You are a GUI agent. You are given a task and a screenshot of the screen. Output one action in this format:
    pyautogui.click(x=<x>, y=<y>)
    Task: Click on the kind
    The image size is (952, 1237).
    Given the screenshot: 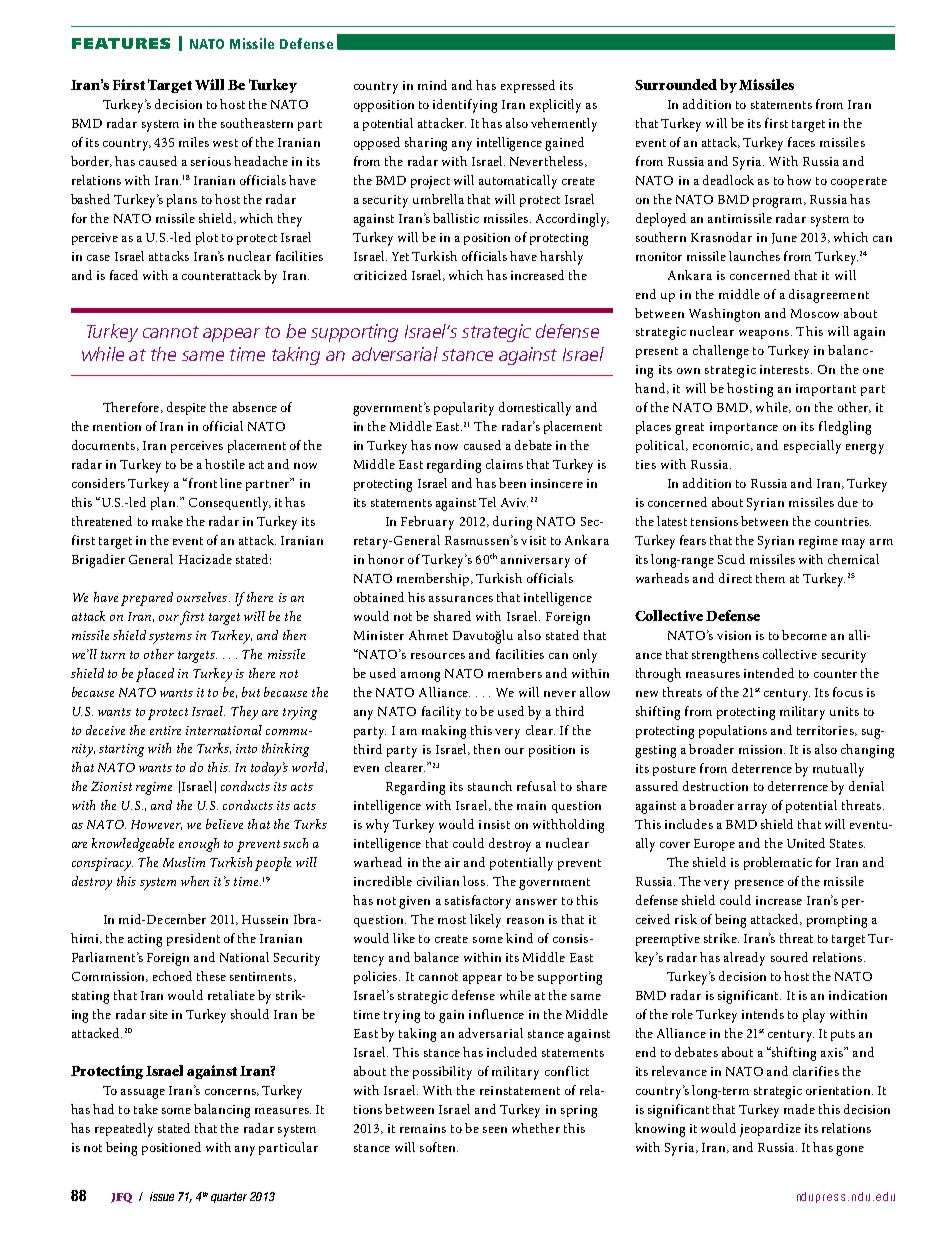 What is the action you would take?
    pyautogui.click(x=519, y=938)
